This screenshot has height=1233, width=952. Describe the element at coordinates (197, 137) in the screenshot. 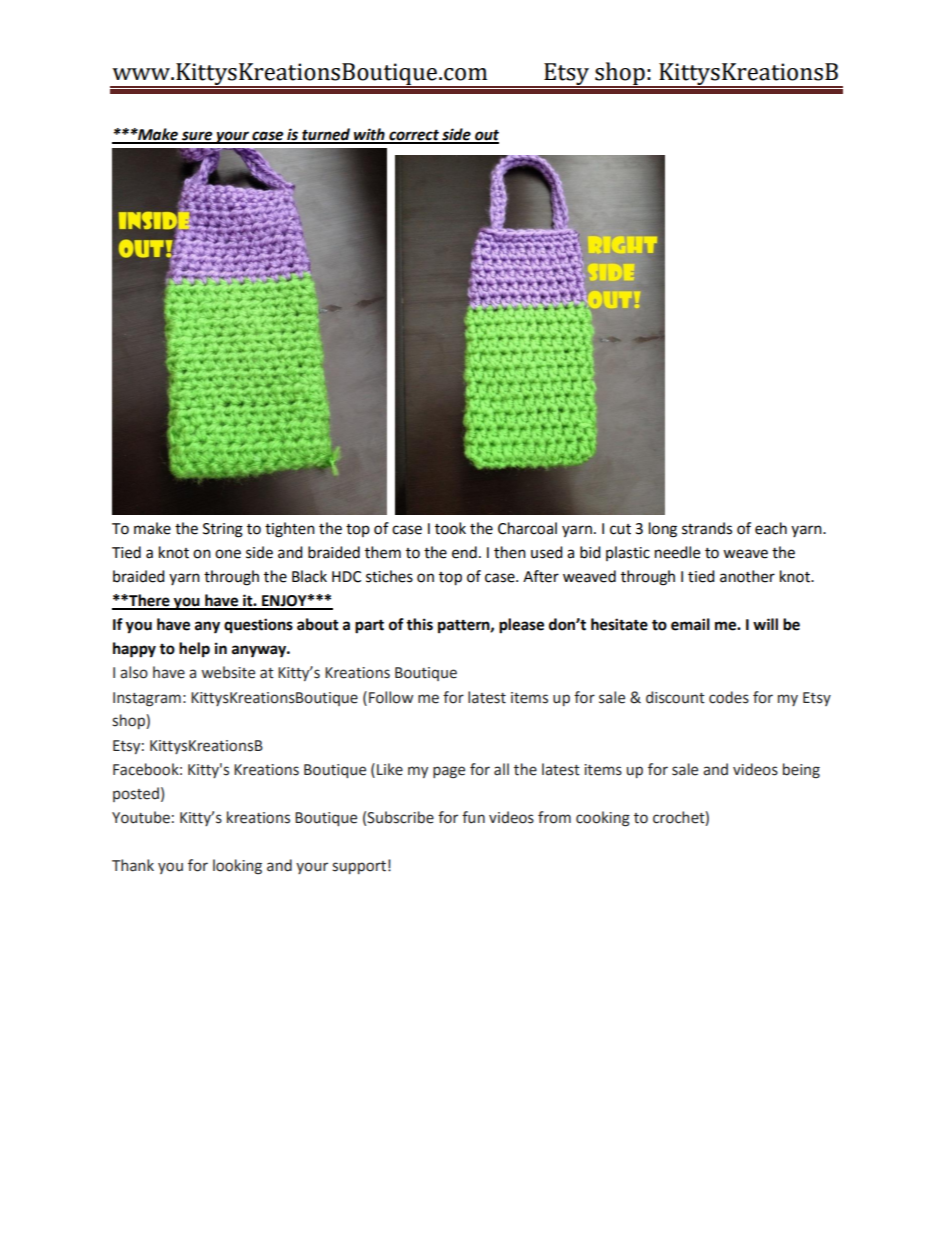

I see `sure` at that location.
